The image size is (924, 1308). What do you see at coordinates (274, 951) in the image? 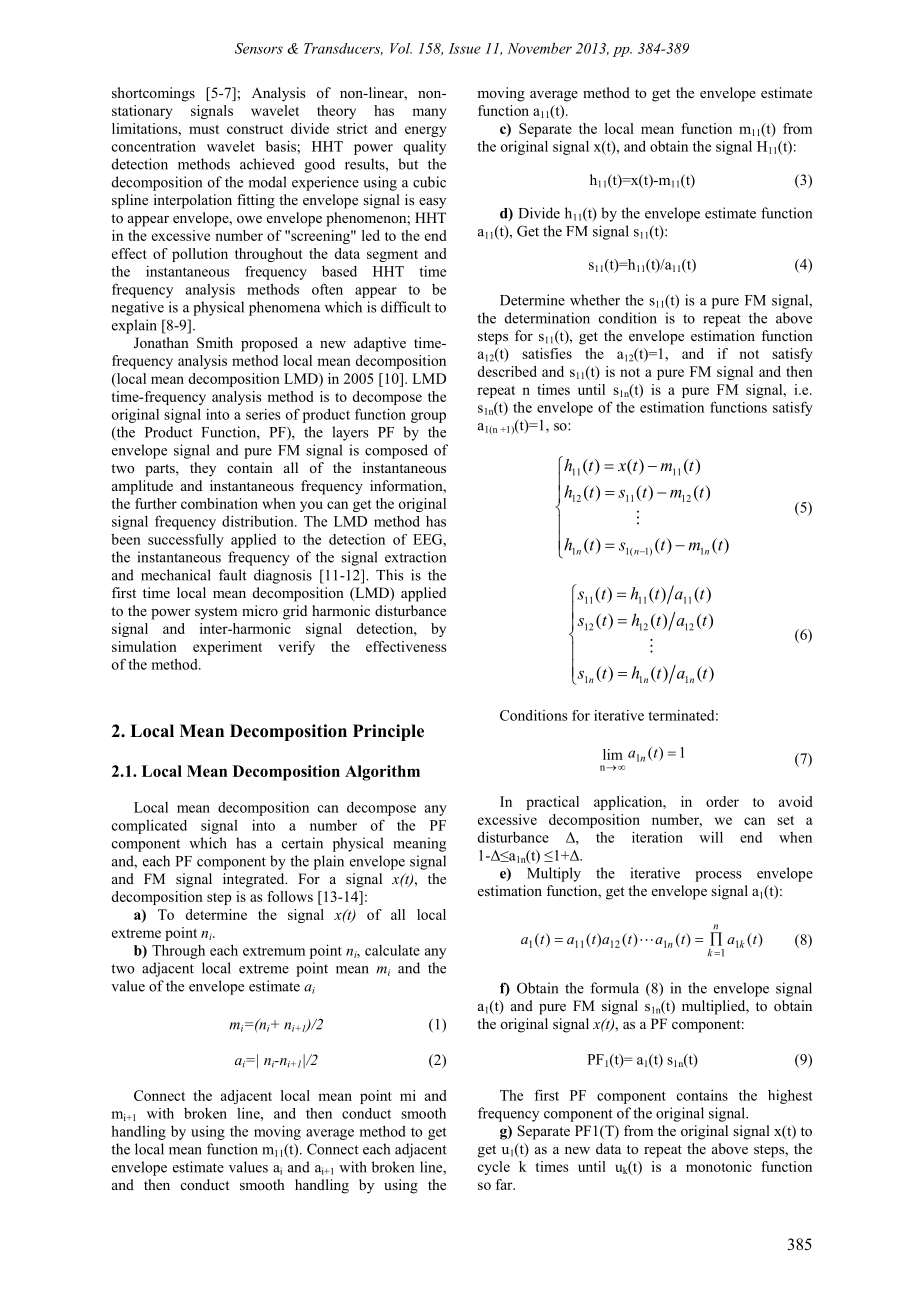
I see `extremum` at bounding box center [274, 951].
